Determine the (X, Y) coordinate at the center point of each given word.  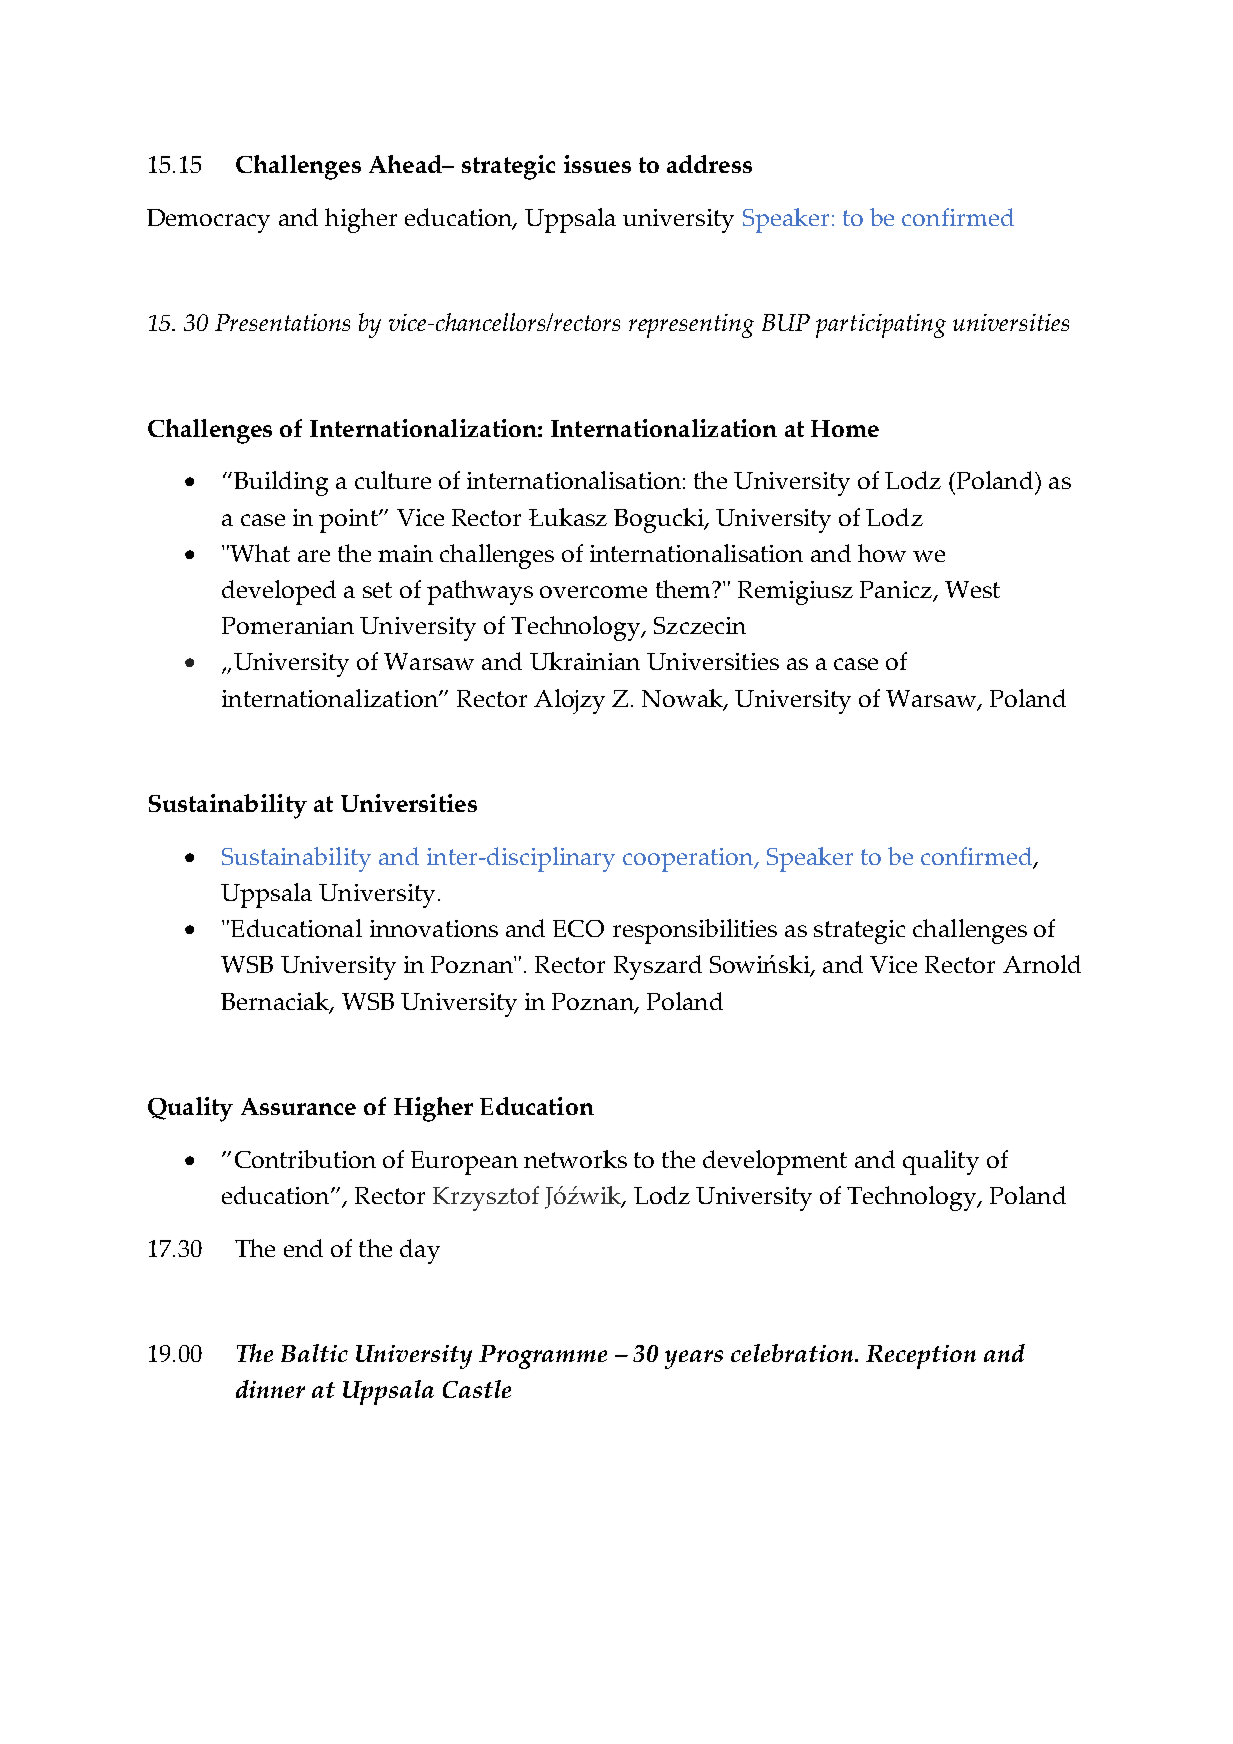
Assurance (298, 1106)
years (694, 1359)
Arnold (1042, 964)
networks (575, 1159)
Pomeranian (288, 625)
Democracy (208, 221)
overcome (593, 592)
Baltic (314, 1353)
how (882, 553)
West (972, 589)
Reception (921, 1357)
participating (881, 326)
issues (597, 164)
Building (281, 483)
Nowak (683, 699)
